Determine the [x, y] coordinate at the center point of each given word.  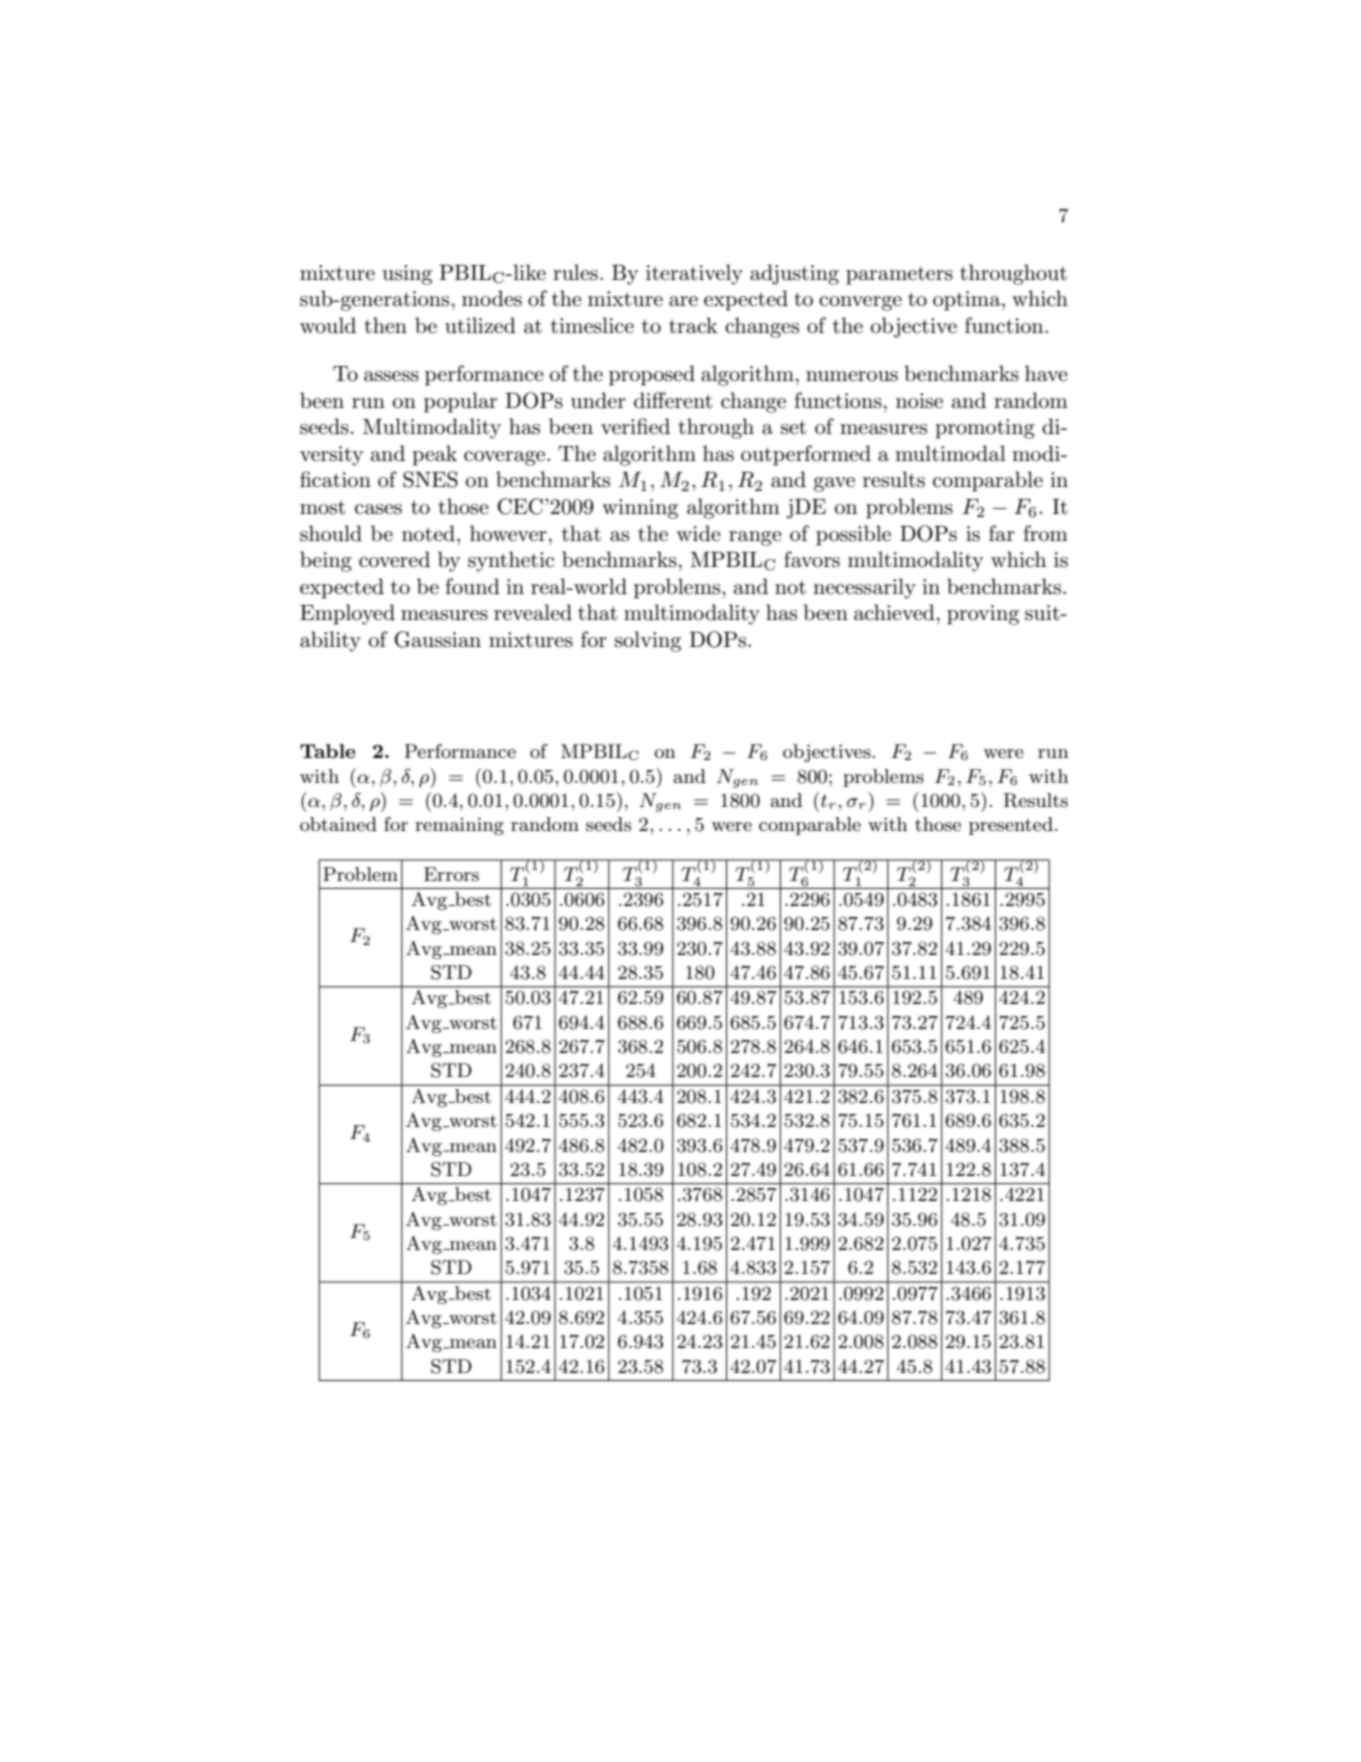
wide [699, 533]
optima [968, 301]
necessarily [864, 588]
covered [394, 559]
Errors [451, 874]
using [407, 275]
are [683, 301]
